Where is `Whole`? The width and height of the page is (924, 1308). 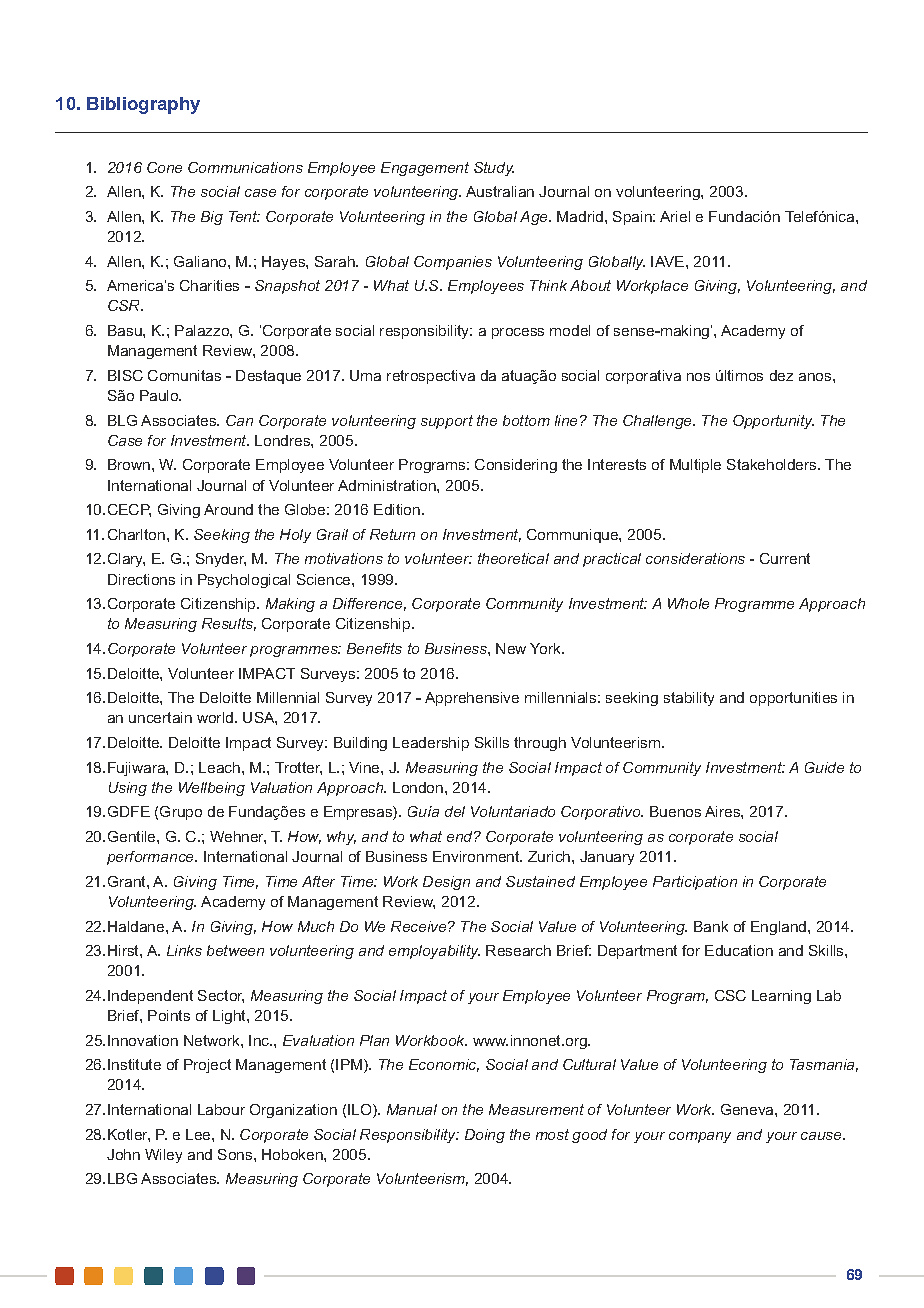 Whole is located at coordinates (688, 603).
